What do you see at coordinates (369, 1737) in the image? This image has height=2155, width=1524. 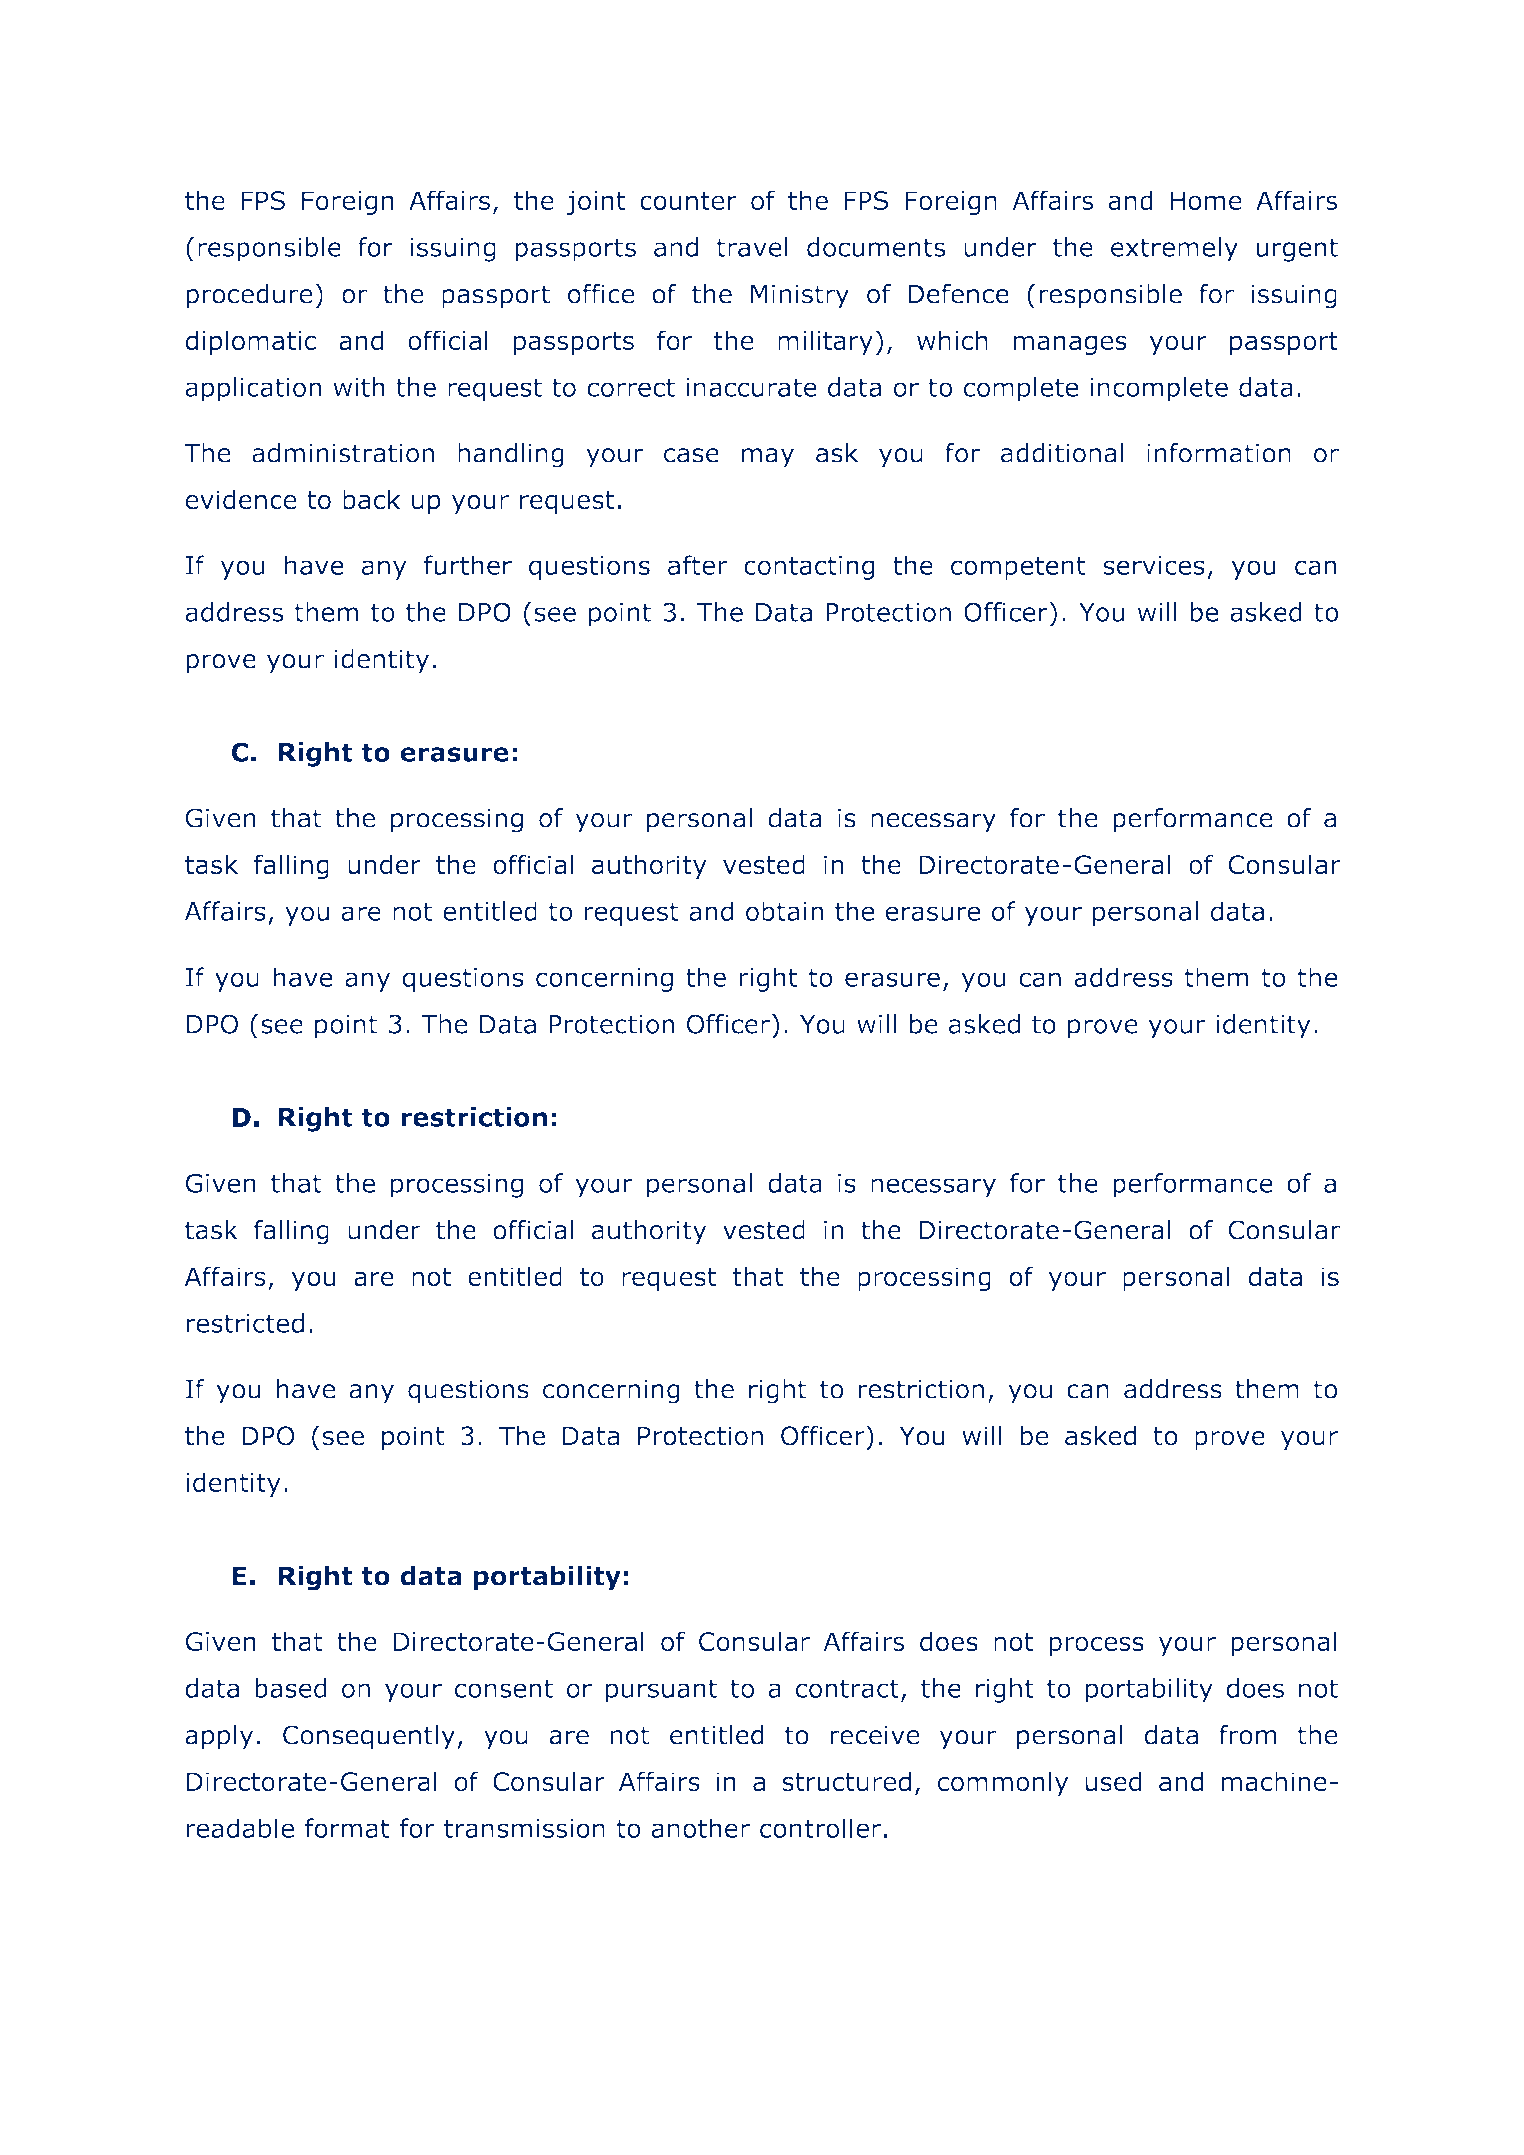 I see `Consequently` at bounding box center [369, 1737].
